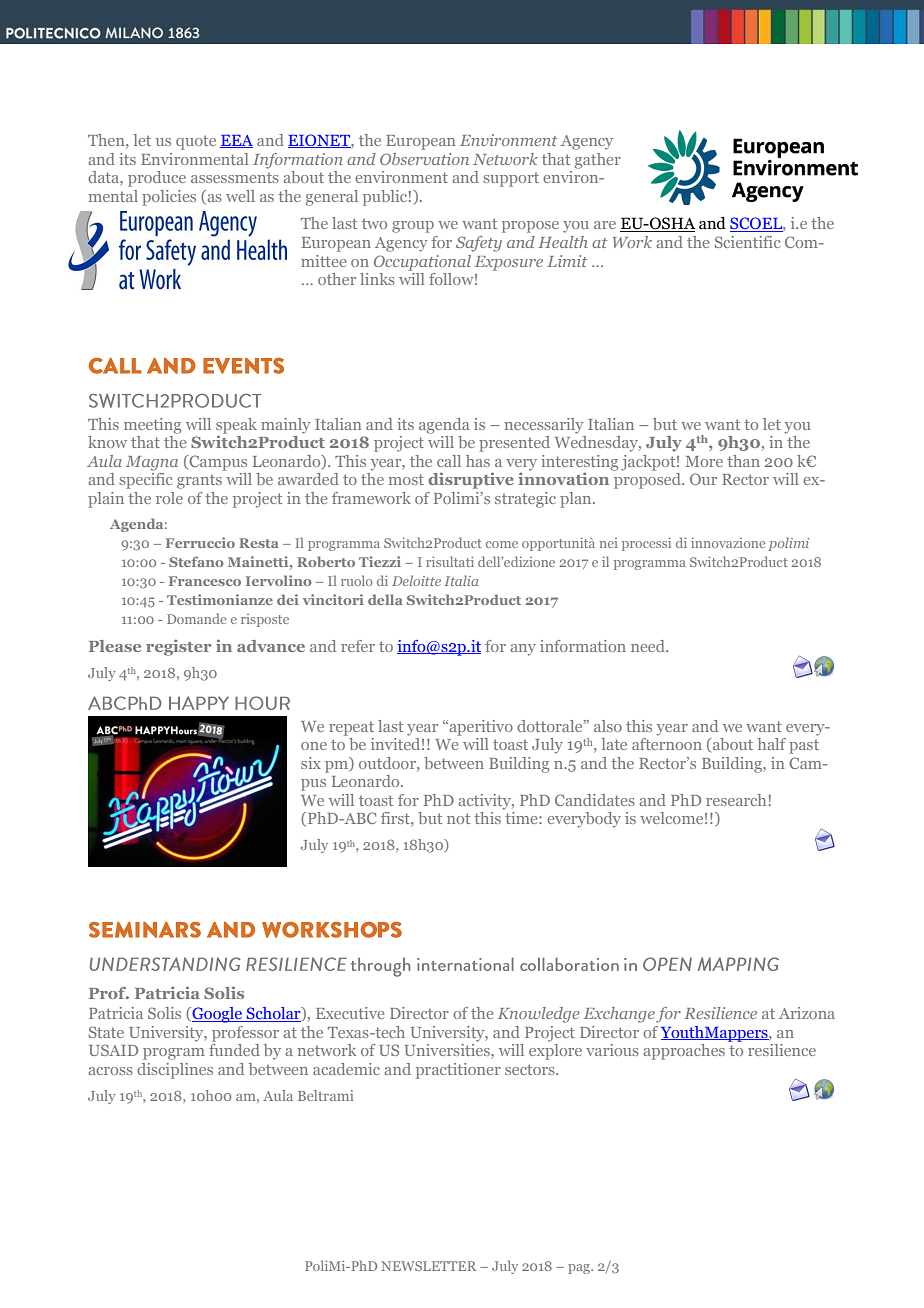 The width and height of the image is (924, 1308). What do you see at coordinates (175, 1071) in the image?
I see `disciplines` at bounding box center [175, 1071].
